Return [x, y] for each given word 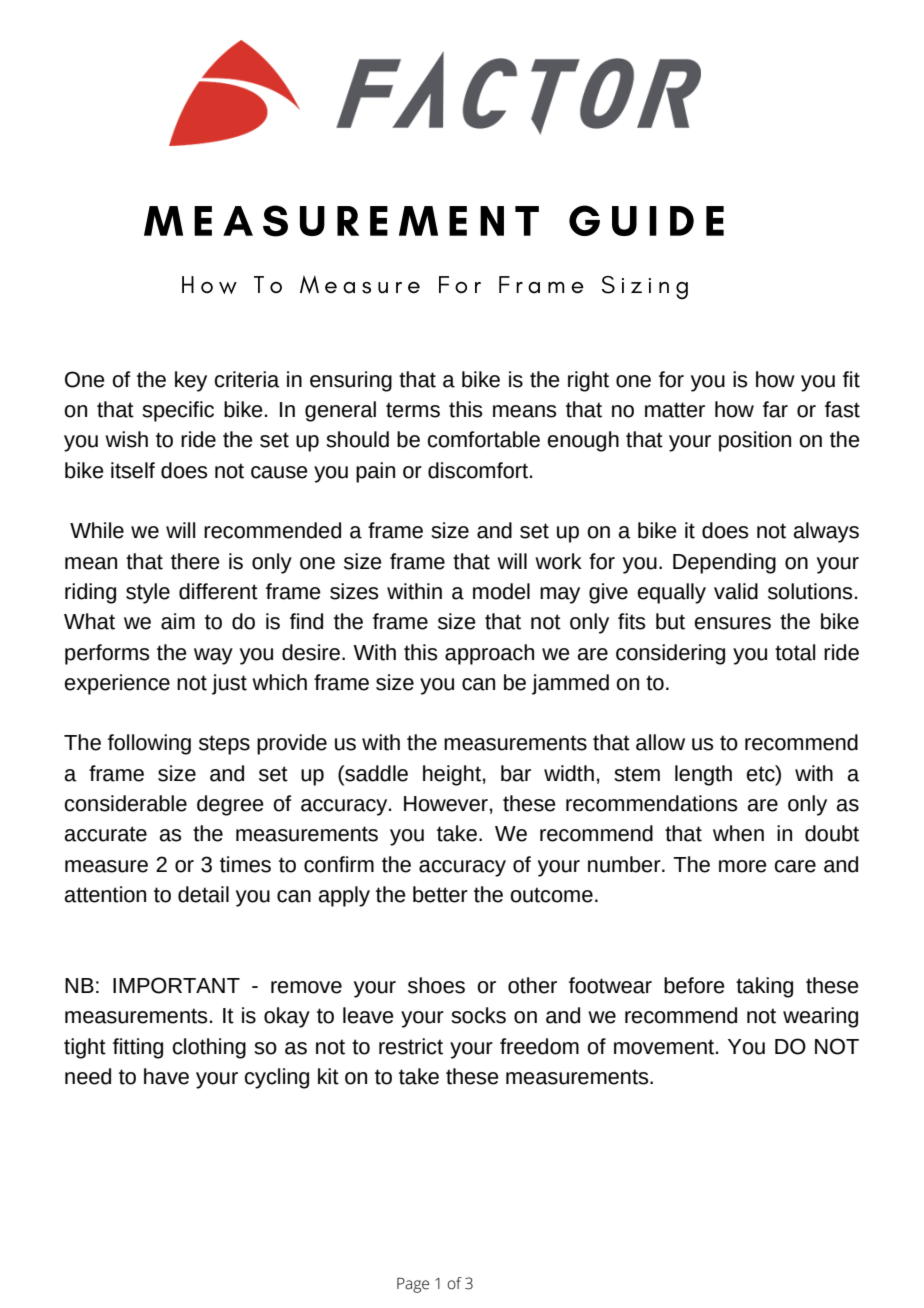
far [775, 409]
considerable [126, 803]
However [446, 804]
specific [178, 411]
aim [178, 621]
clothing [209, 1048]
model [501, 591]
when [738, 833]
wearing [820, 1017]
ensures [733, 623]
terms [413, 410]
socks [478, 1015]
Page [413, 1285]
